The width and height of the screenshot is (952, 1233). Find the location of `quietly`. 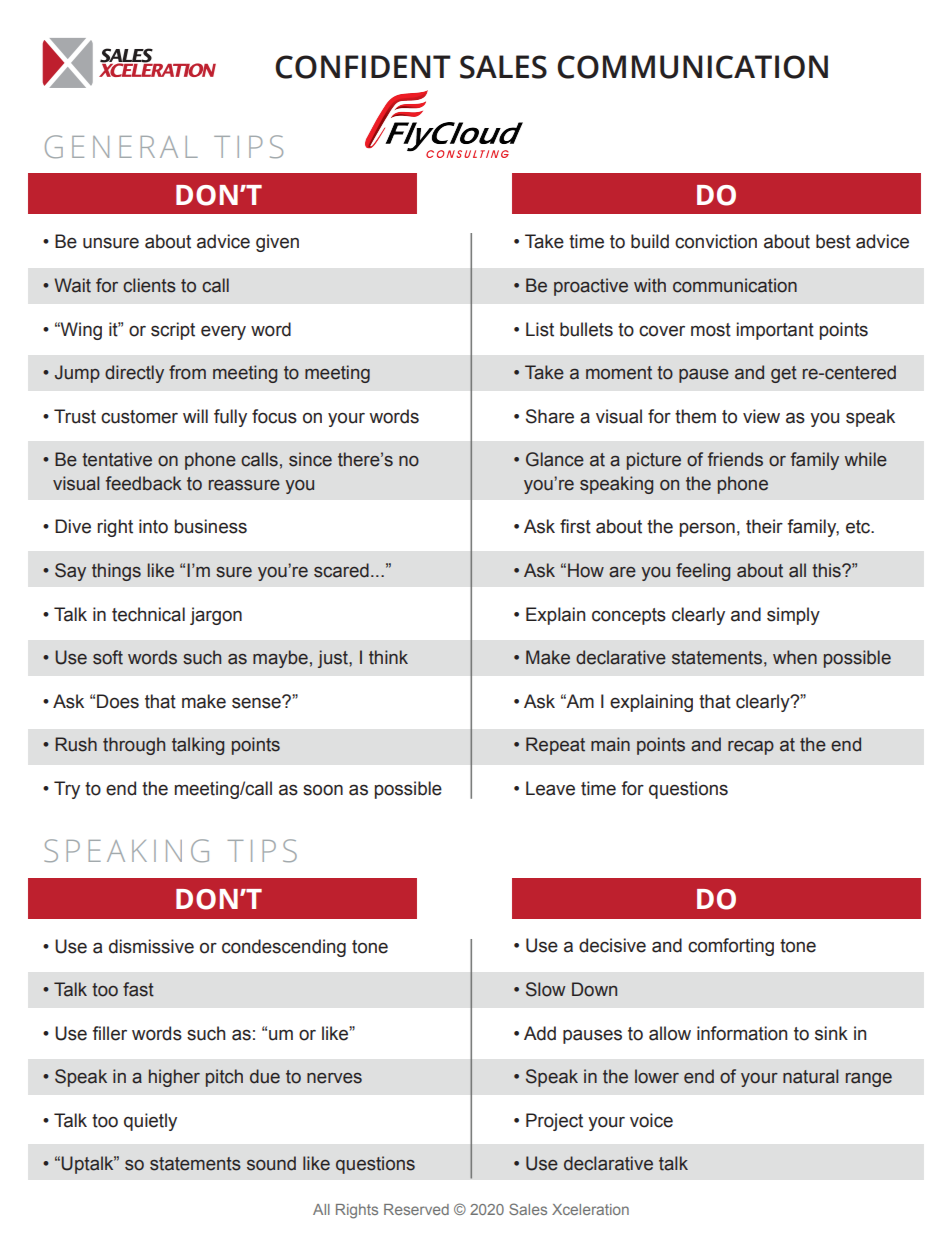

quietly is located at coordinates (150, 1122).
